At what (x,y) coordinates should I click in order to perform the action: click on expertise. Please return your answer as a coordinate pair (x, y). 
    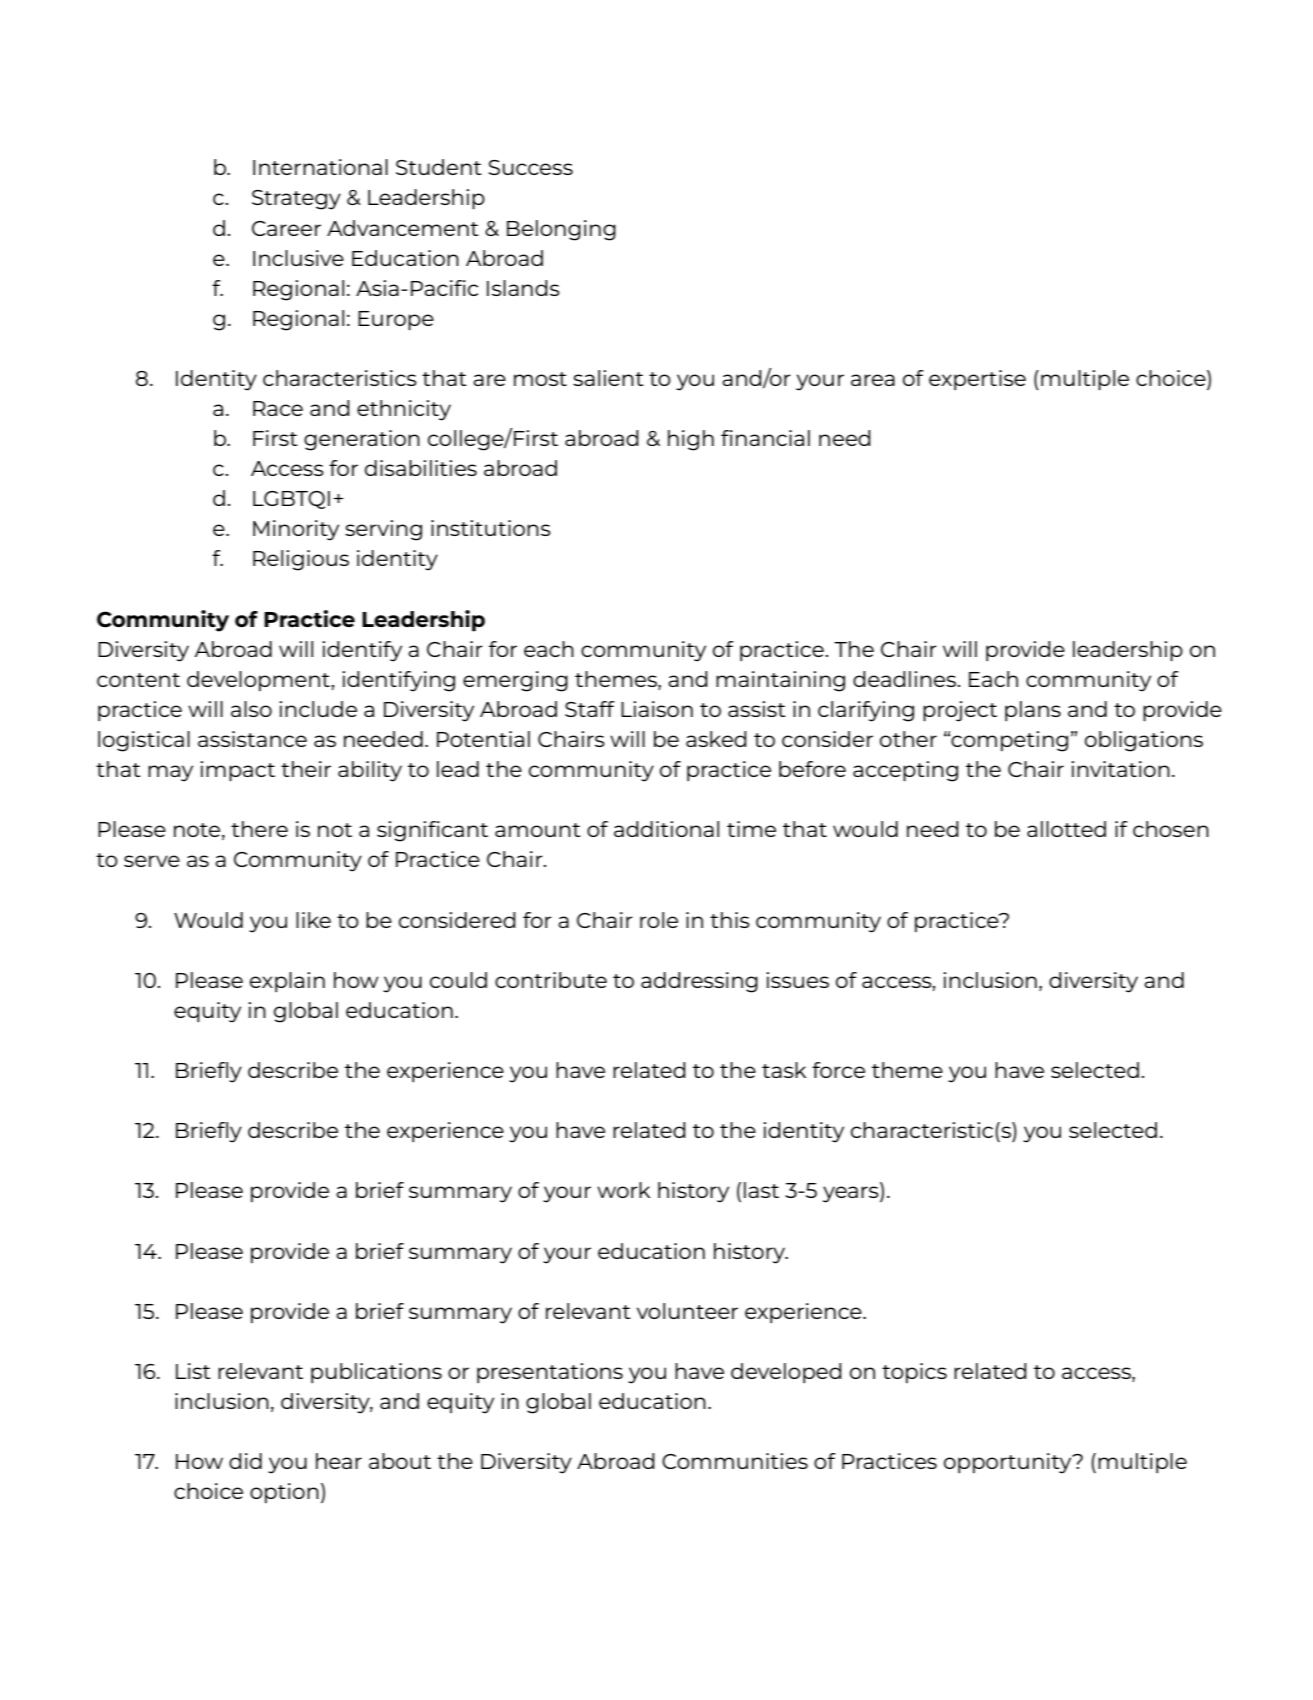
    Looking at the image, I should click on (977, 380).
